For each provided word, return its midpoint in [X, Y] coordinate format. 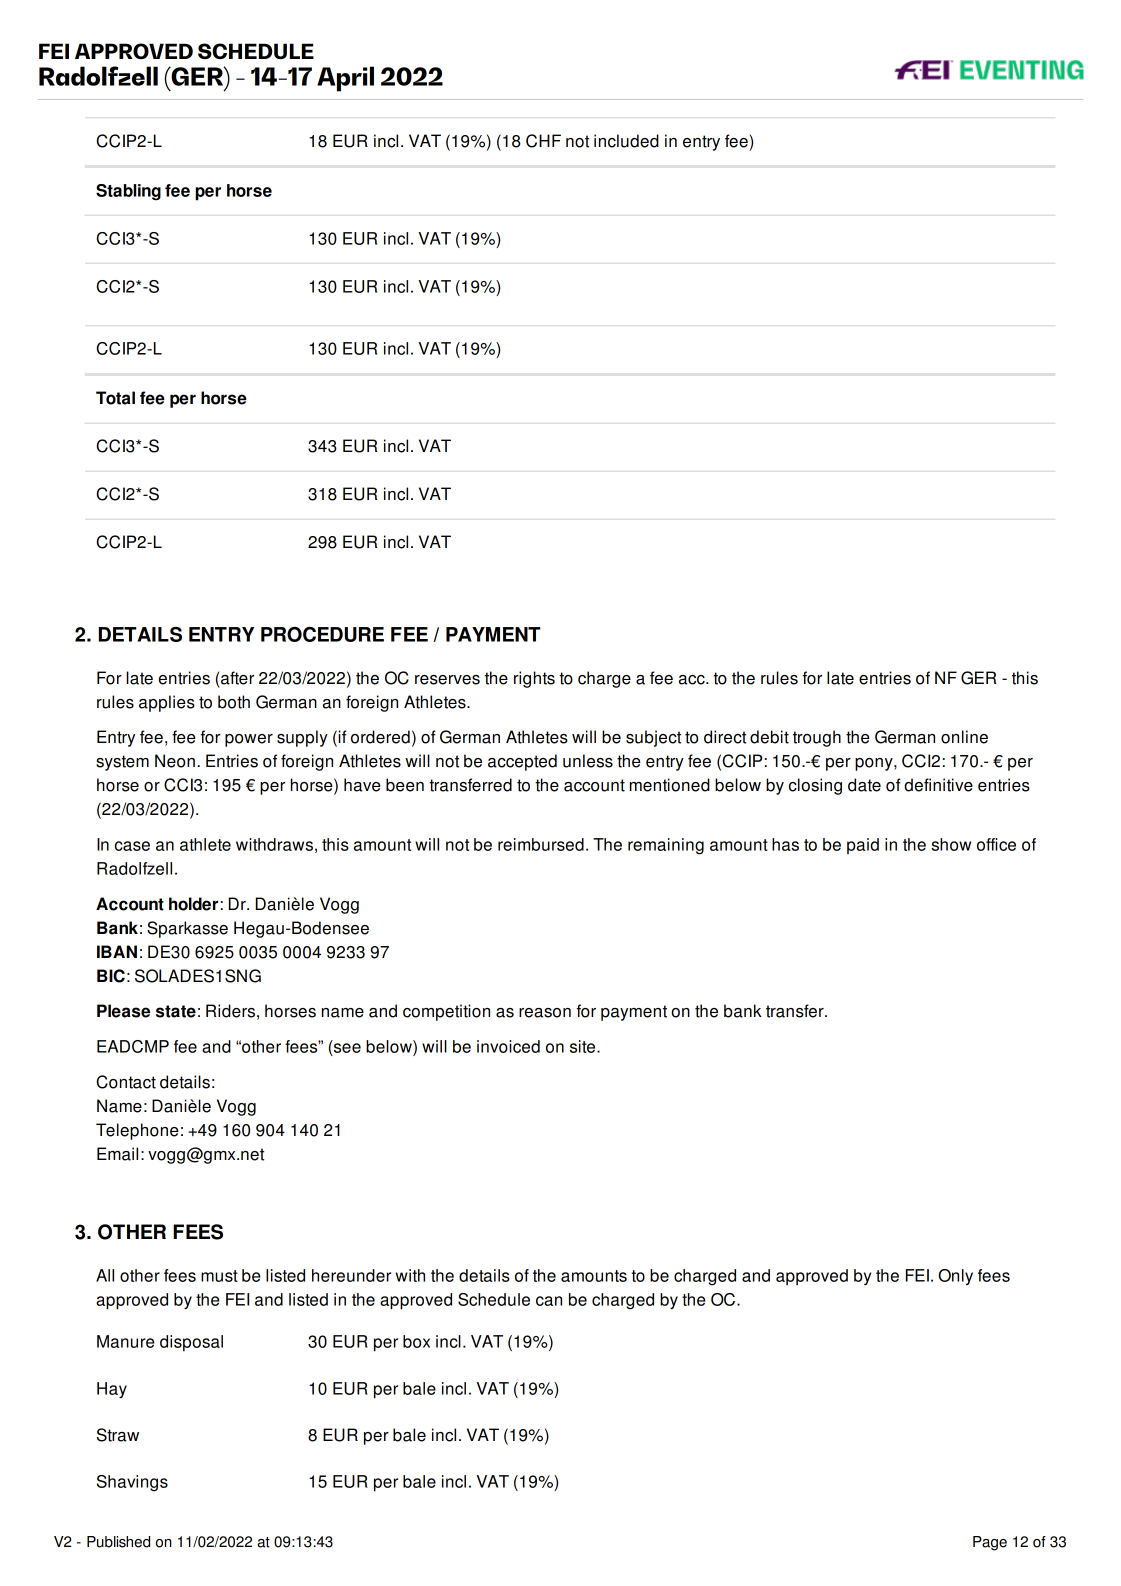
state [176, 1011]
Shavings [132, 1483]
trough [817, 738]
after [236, 678]
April [345, 79]
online [964, 737]
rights [534, 679]
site [584, 1046]
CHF [543, 141]
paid [863, 846]
